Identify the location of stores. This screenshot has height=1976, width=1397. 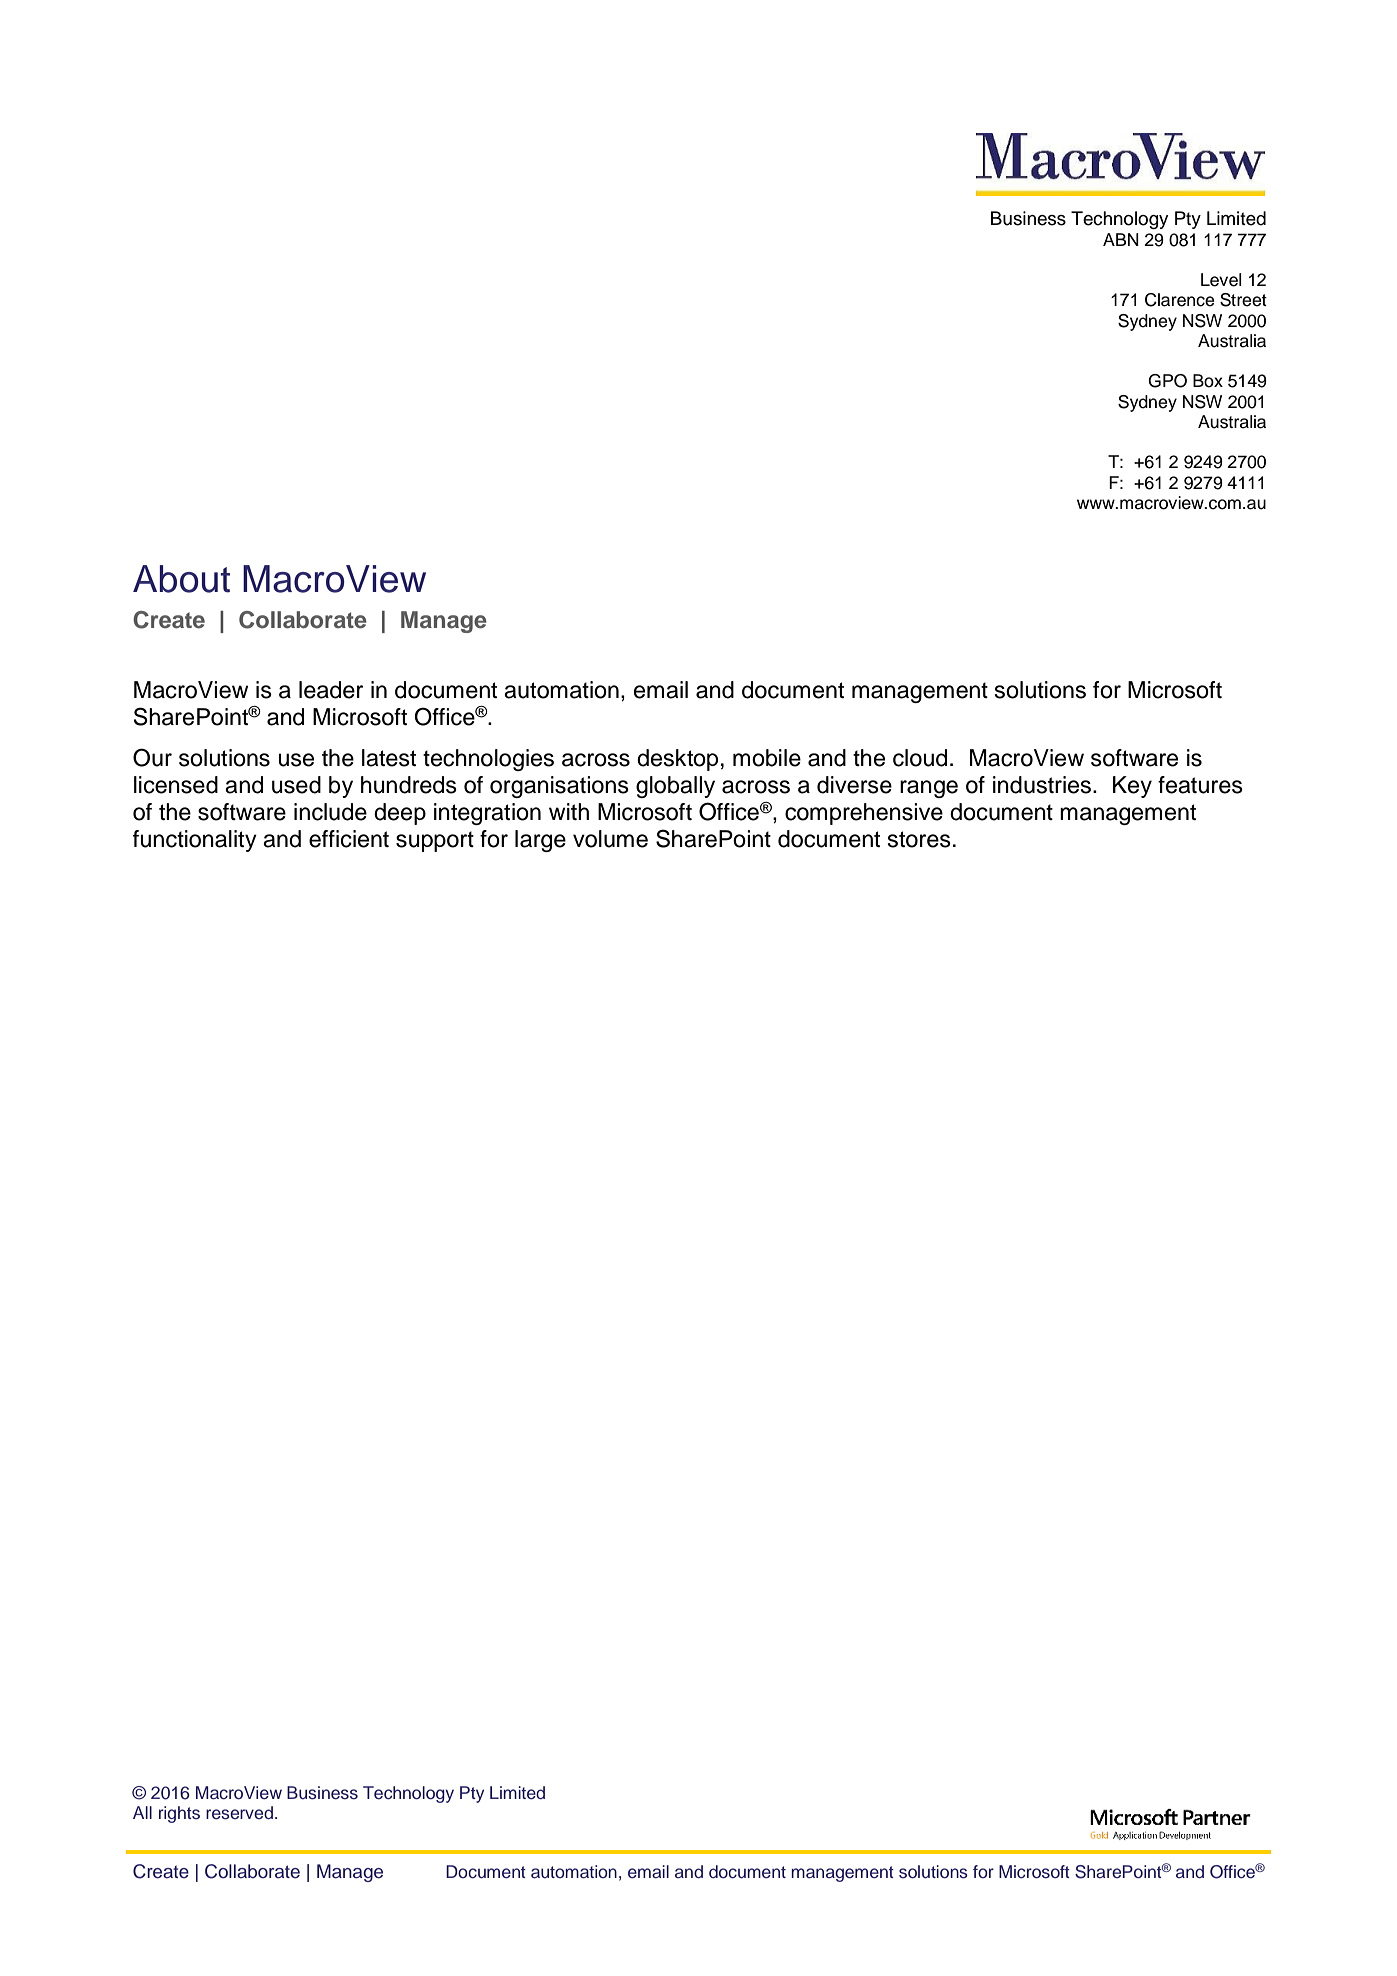
(919, 839).
